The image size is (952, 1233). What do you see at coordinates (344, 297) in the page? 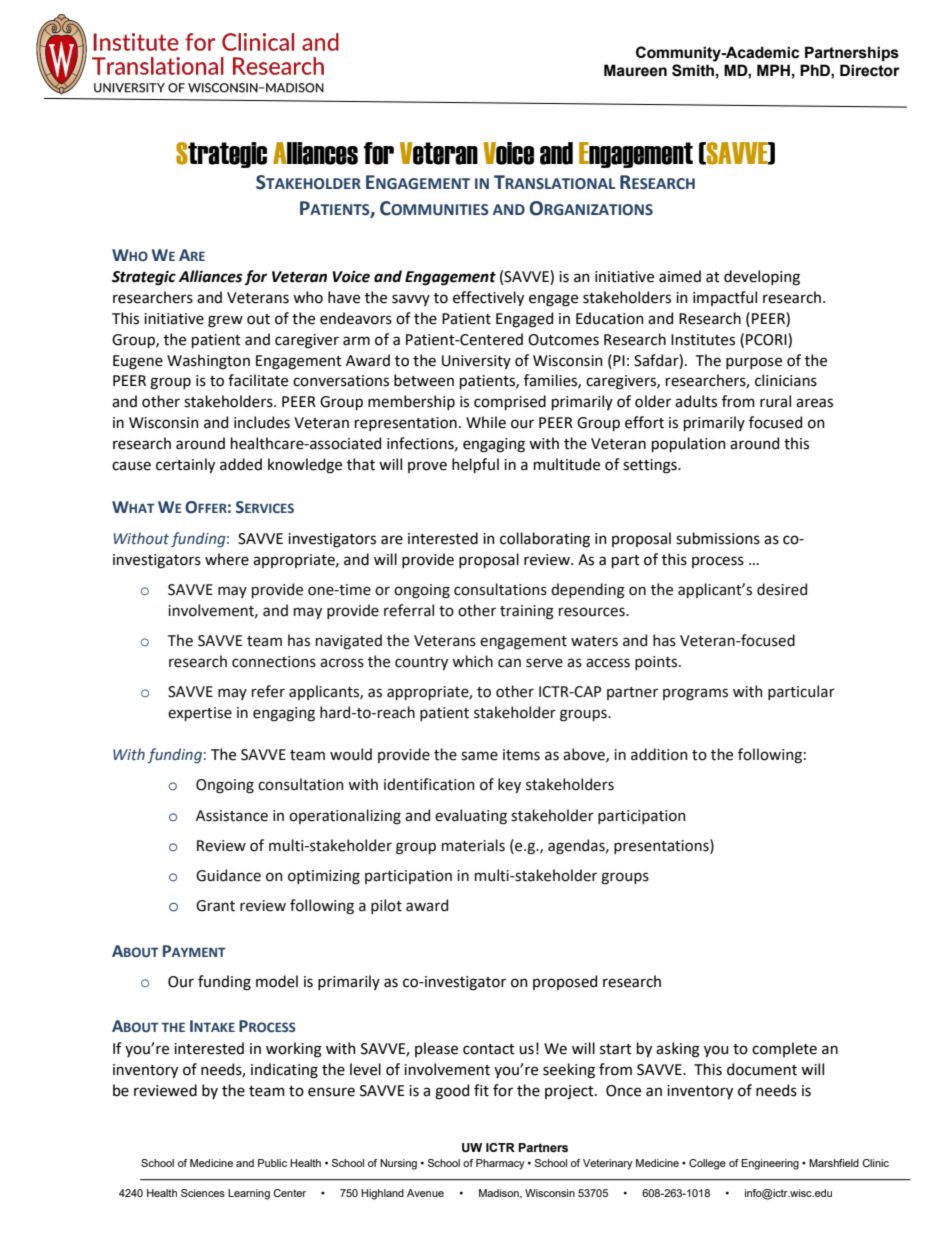
I see `have` at bounding box center [344, 297].
